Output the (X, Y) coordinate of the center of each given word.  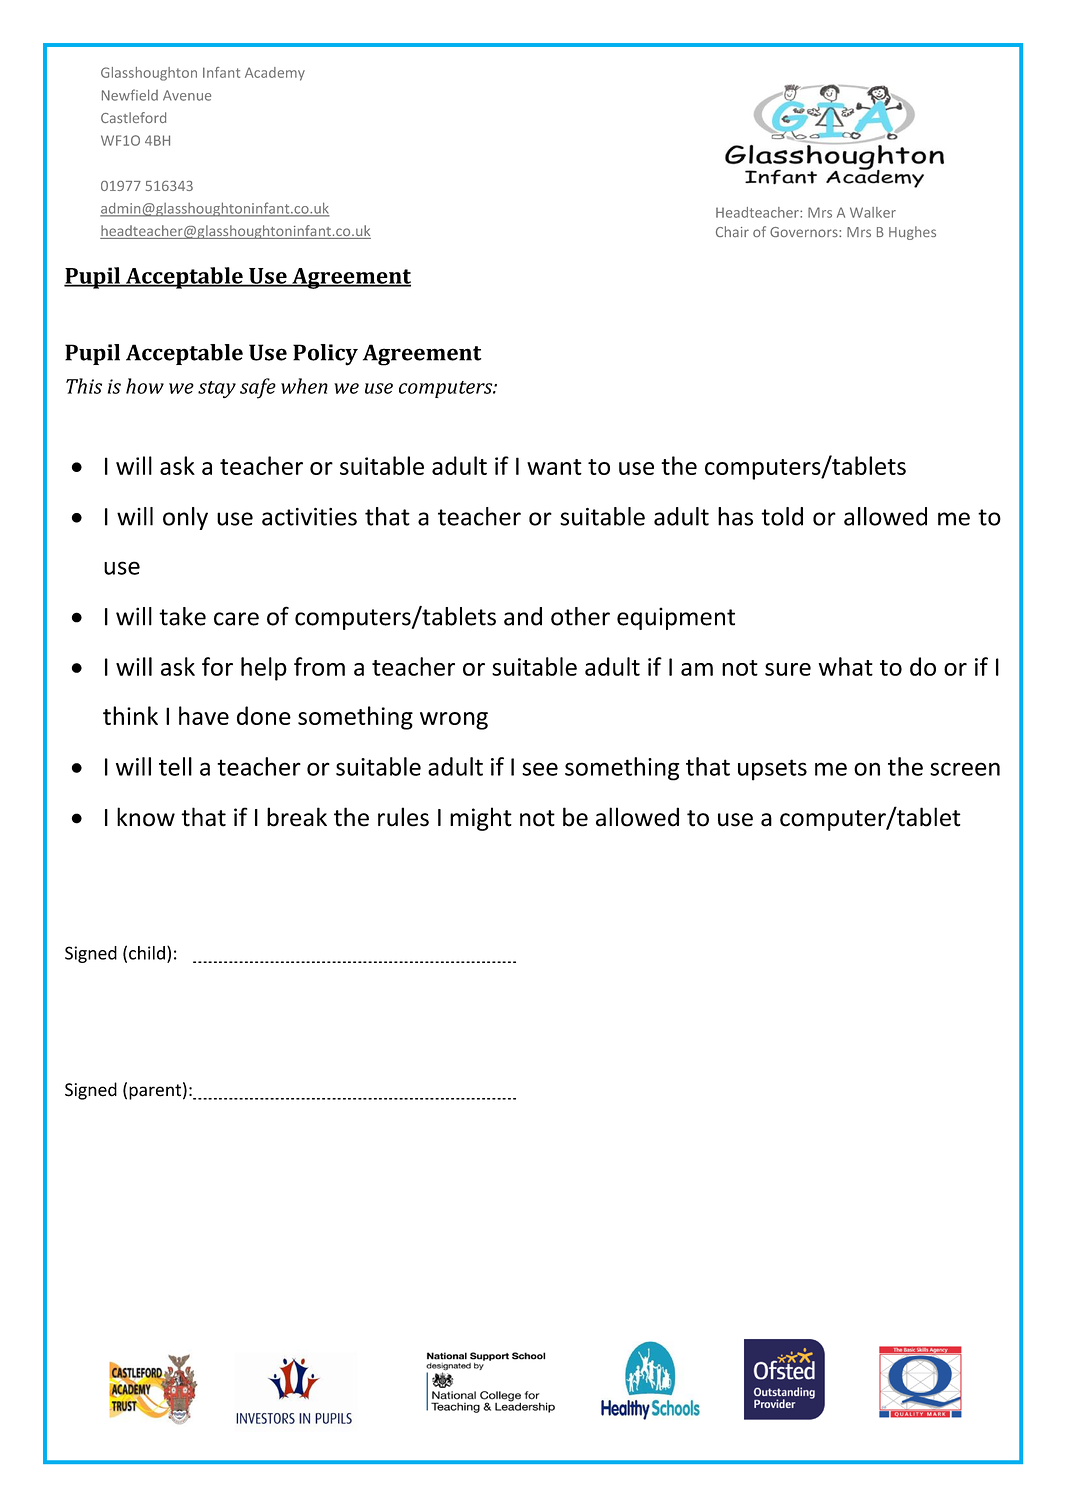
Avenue (187, 95)
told (782, 516)
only (185, 518)
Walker (873, 212)
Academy (275, 74)
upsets (772, 770)
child (147, 953)
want (554, 467)
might (481, 819)
